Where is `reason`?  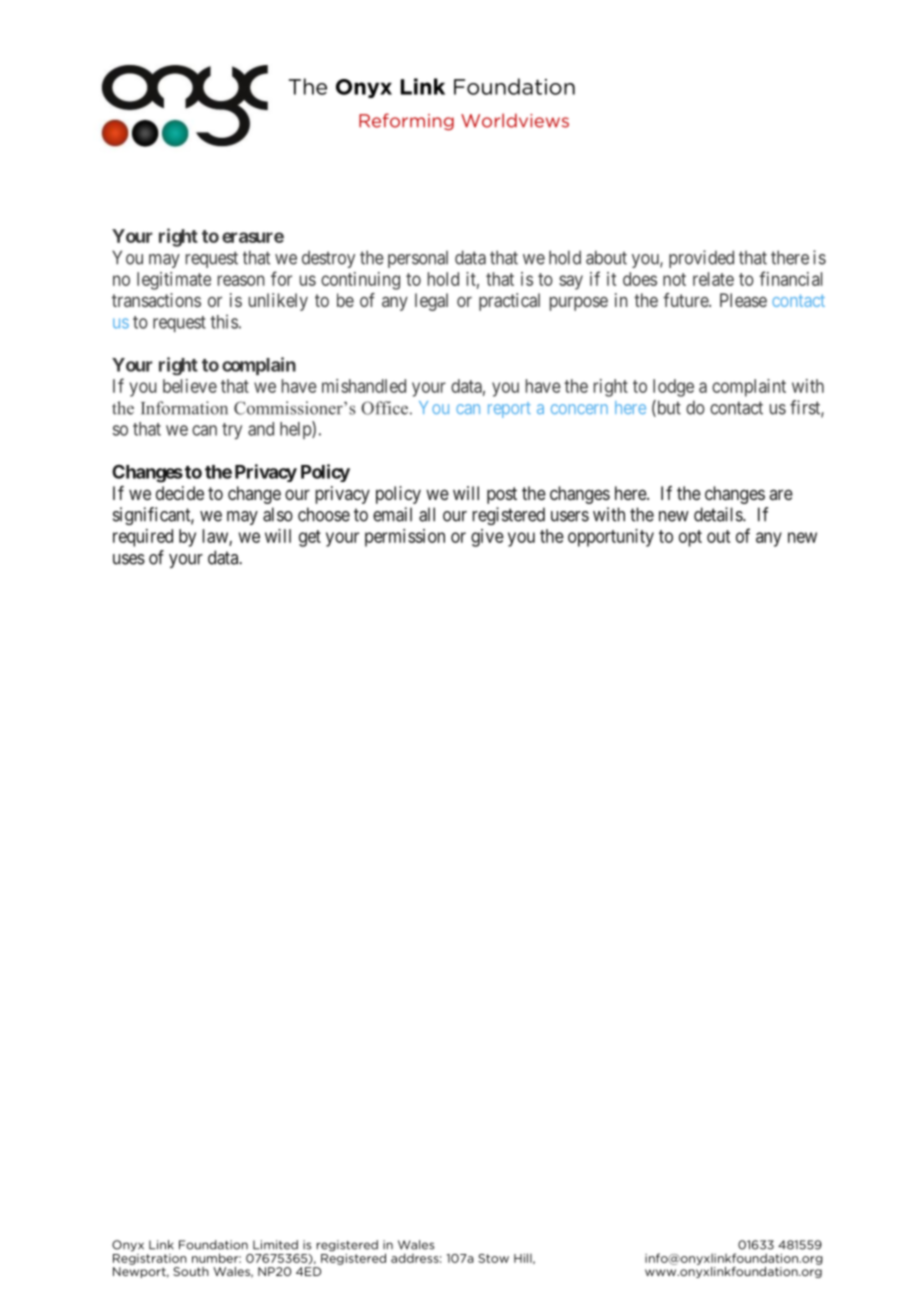 reason is located at coordinates (241, 280).
